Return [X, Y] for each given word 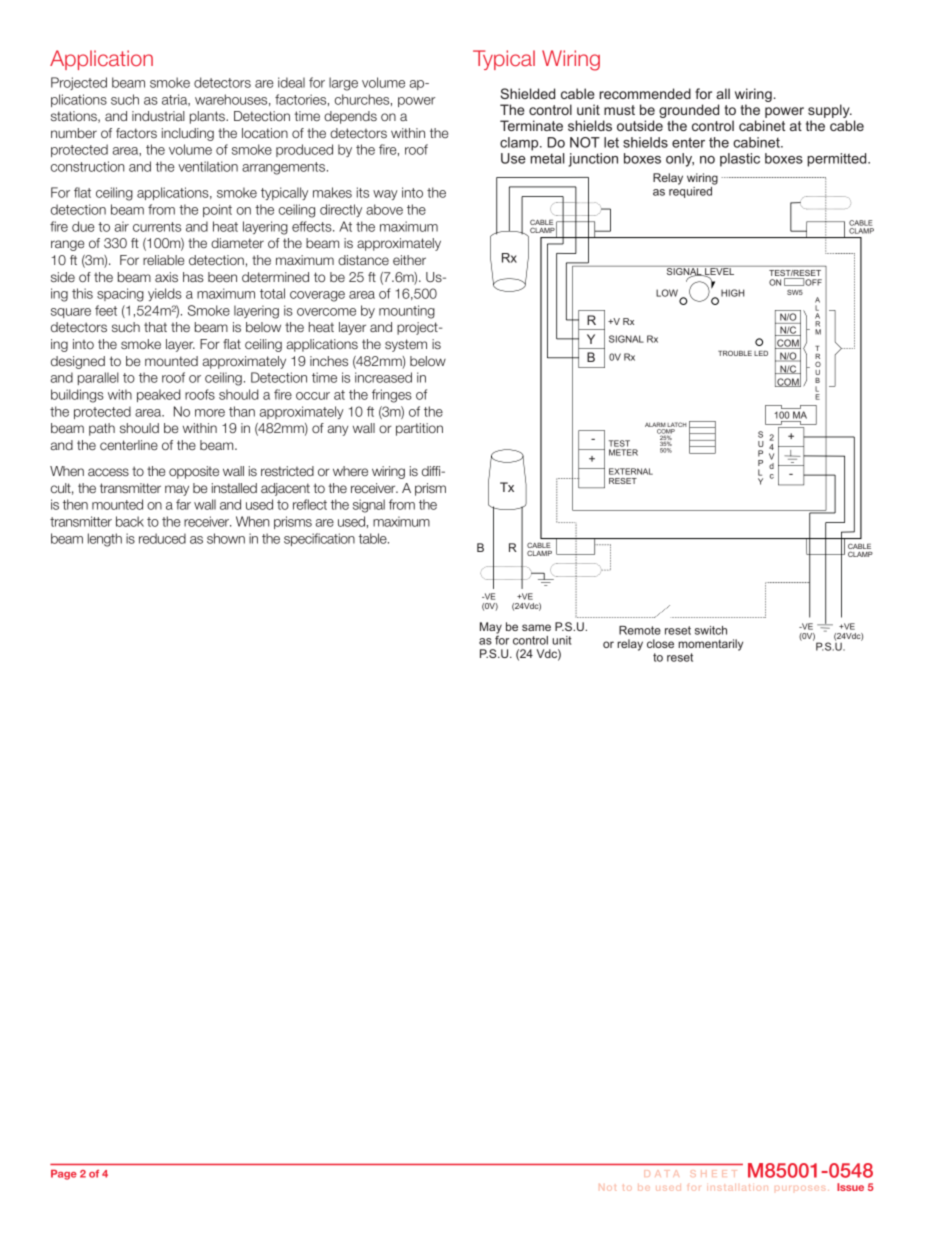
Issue [850, 1187]
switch [711, 630]
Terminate [531, 125]
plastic [740, 160]
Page [64, 1175]
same [536, 627]
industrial [158, 116]
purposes [800, 1188]
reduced [162, 538]
